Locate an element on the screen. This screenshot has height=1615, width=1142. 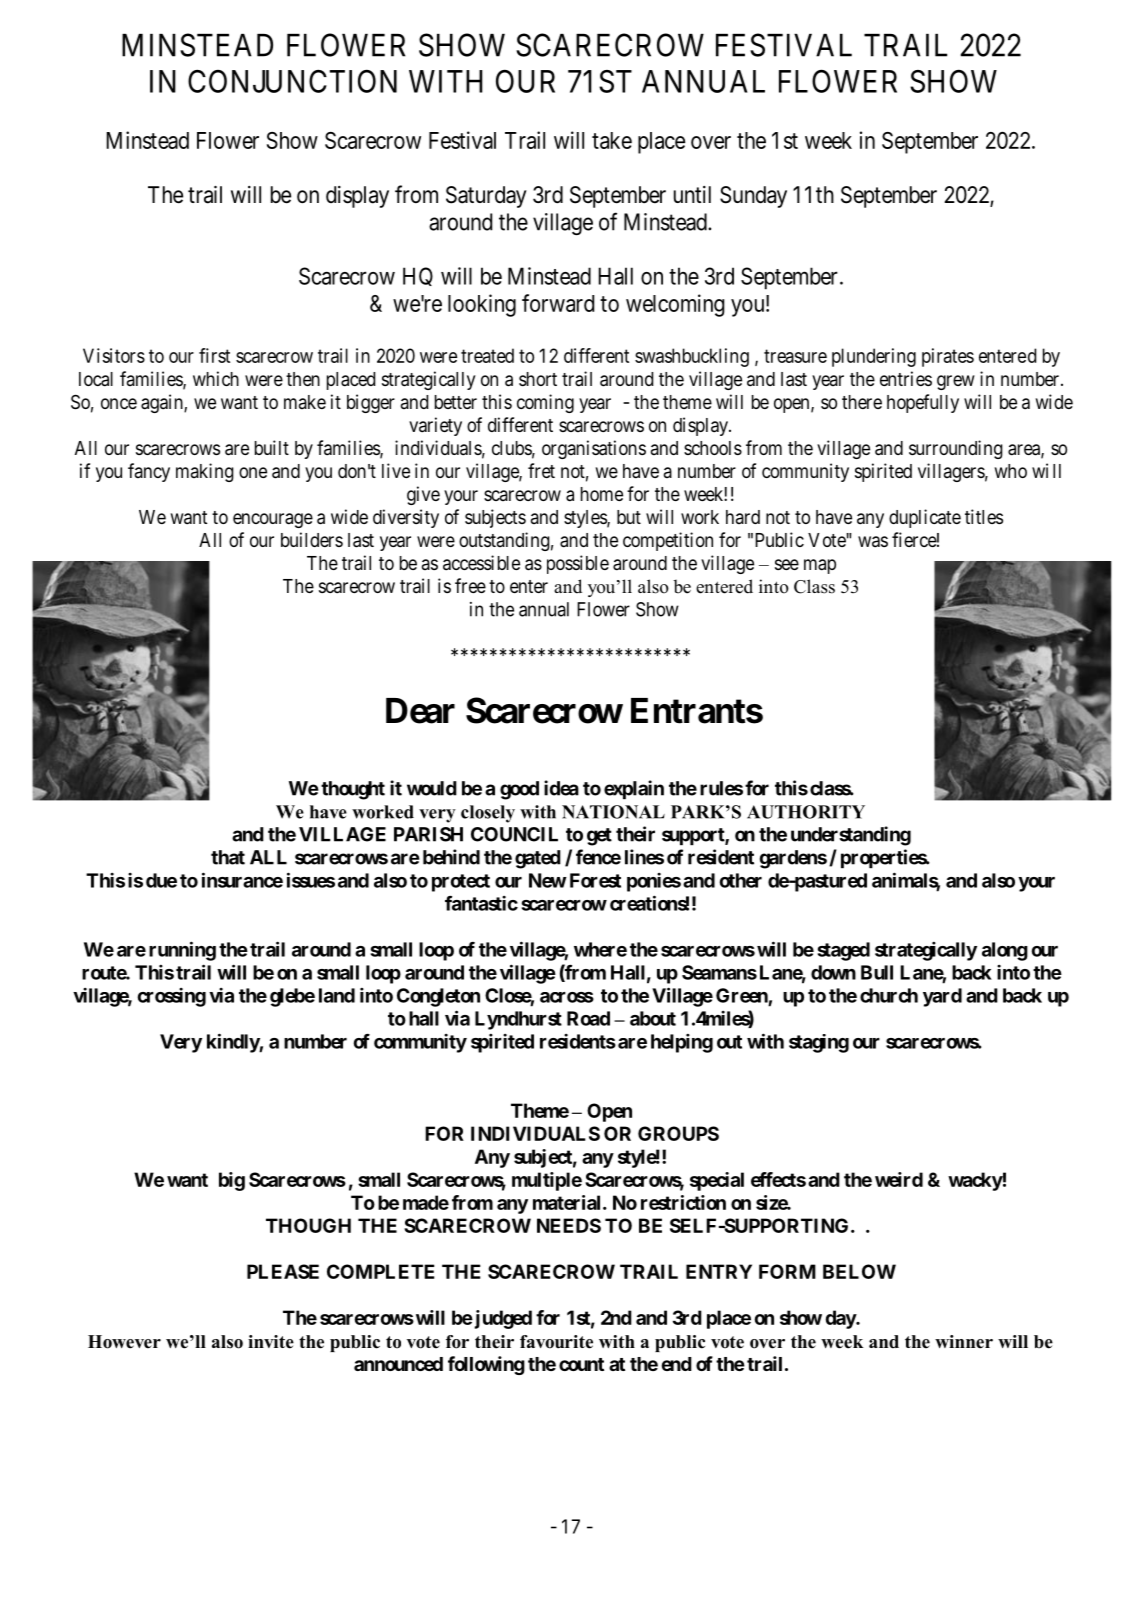
invite is located at coordinates (271, 1342).
